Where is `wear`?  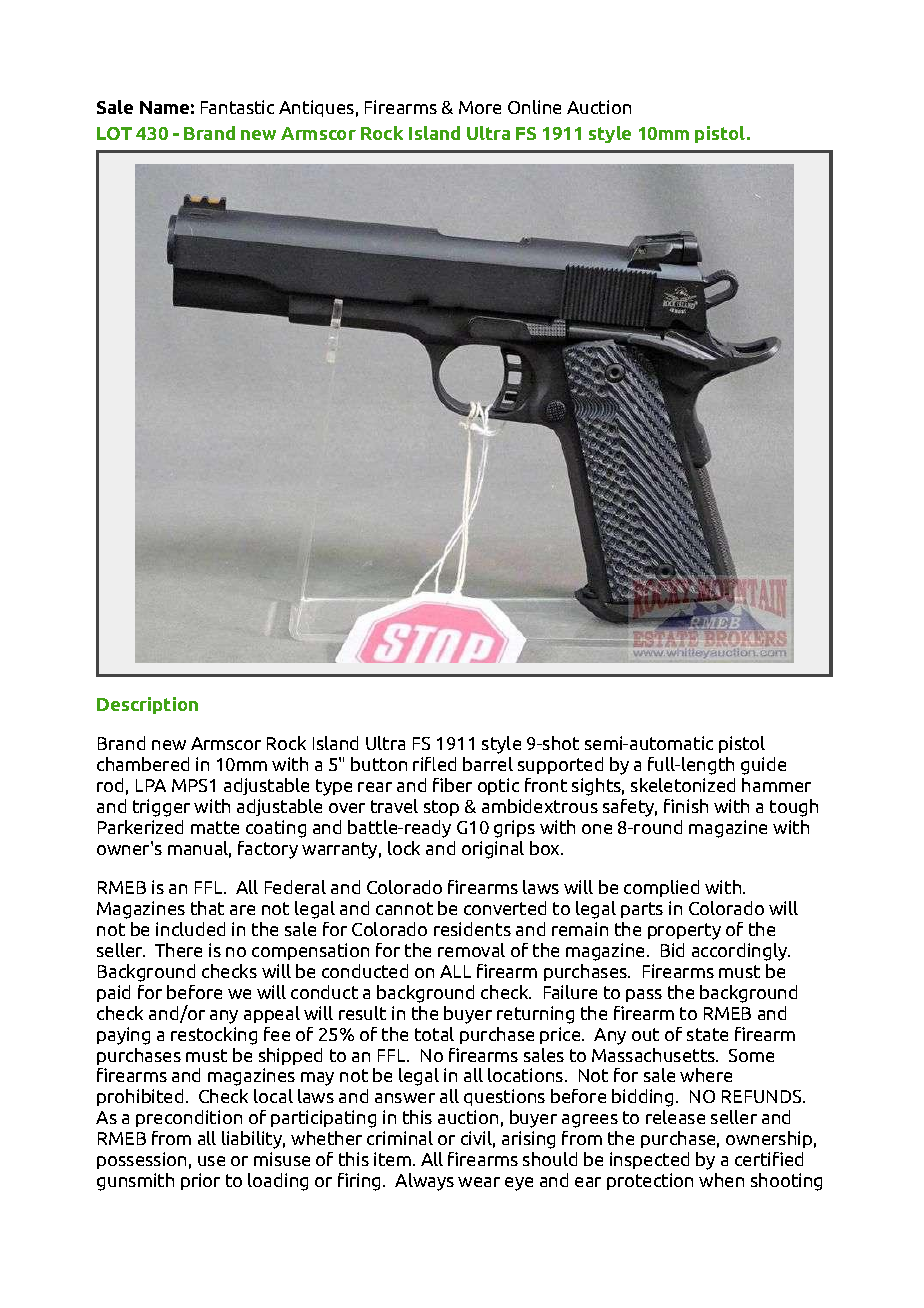 wear is located at coordinates (479, 1182).
